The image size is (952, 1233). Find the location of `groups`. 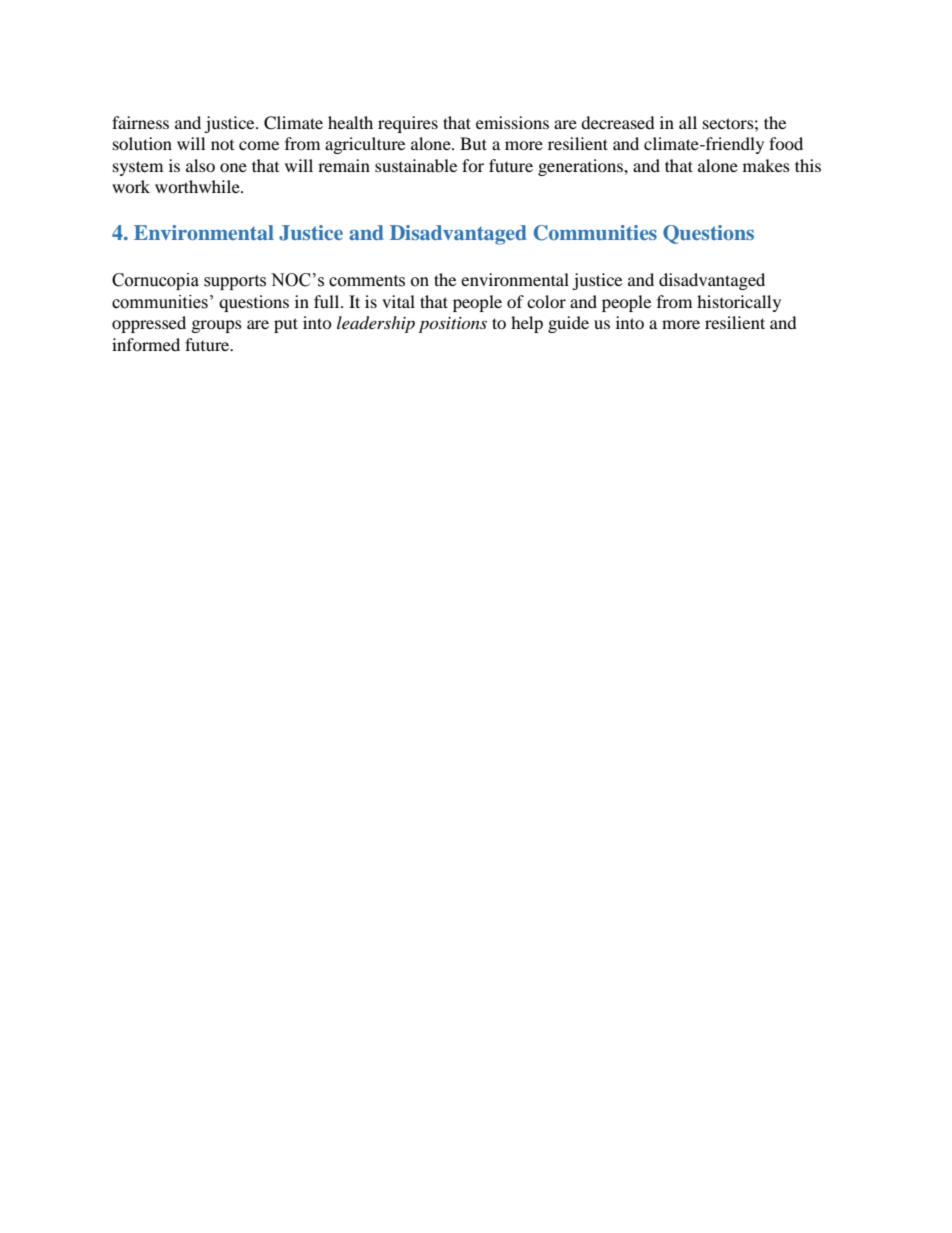

groups is located at coordinates (217, 326).
